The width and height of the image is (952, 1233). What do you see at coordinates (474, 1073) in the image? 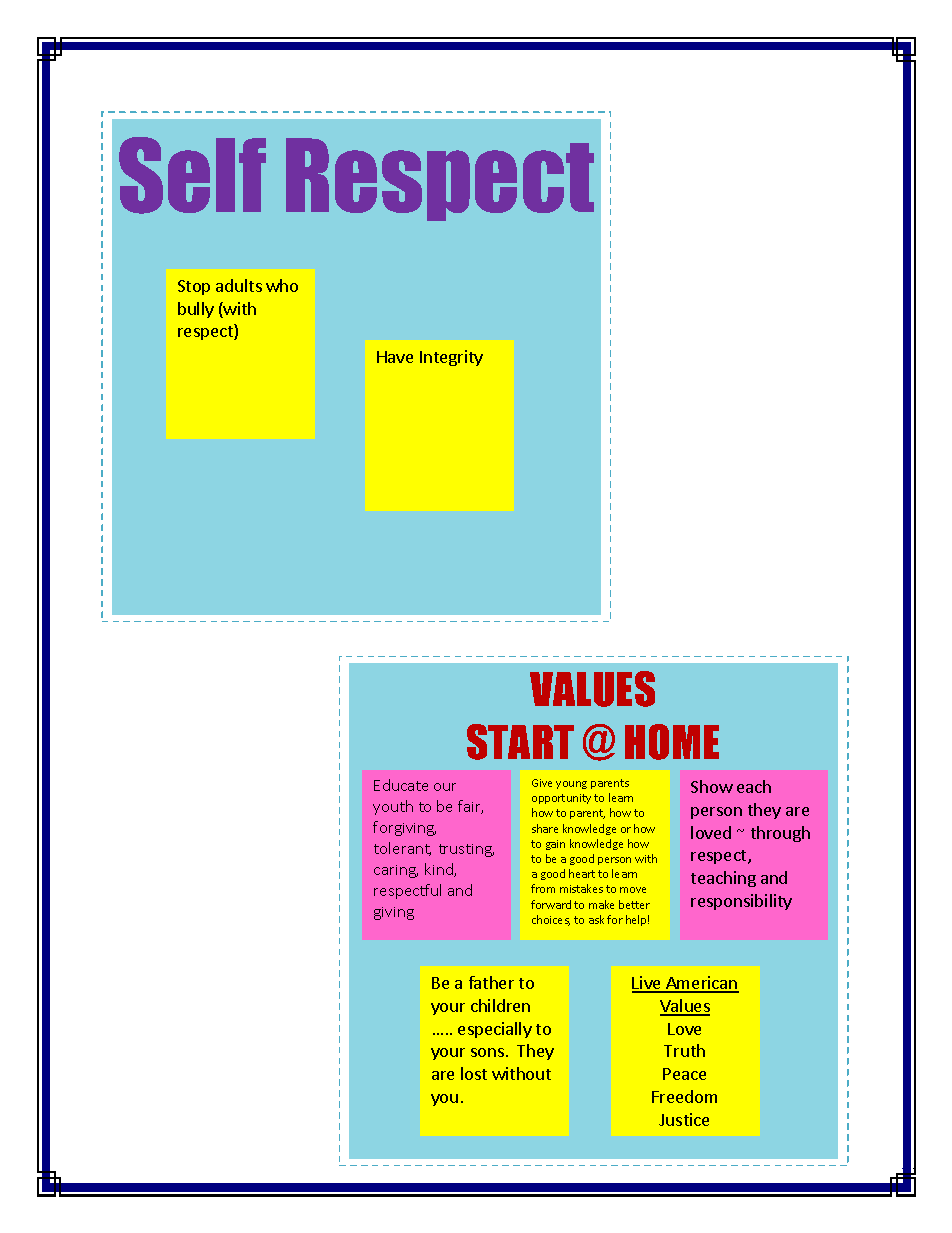
I see `lost` at bounding box center [474, 1073].
